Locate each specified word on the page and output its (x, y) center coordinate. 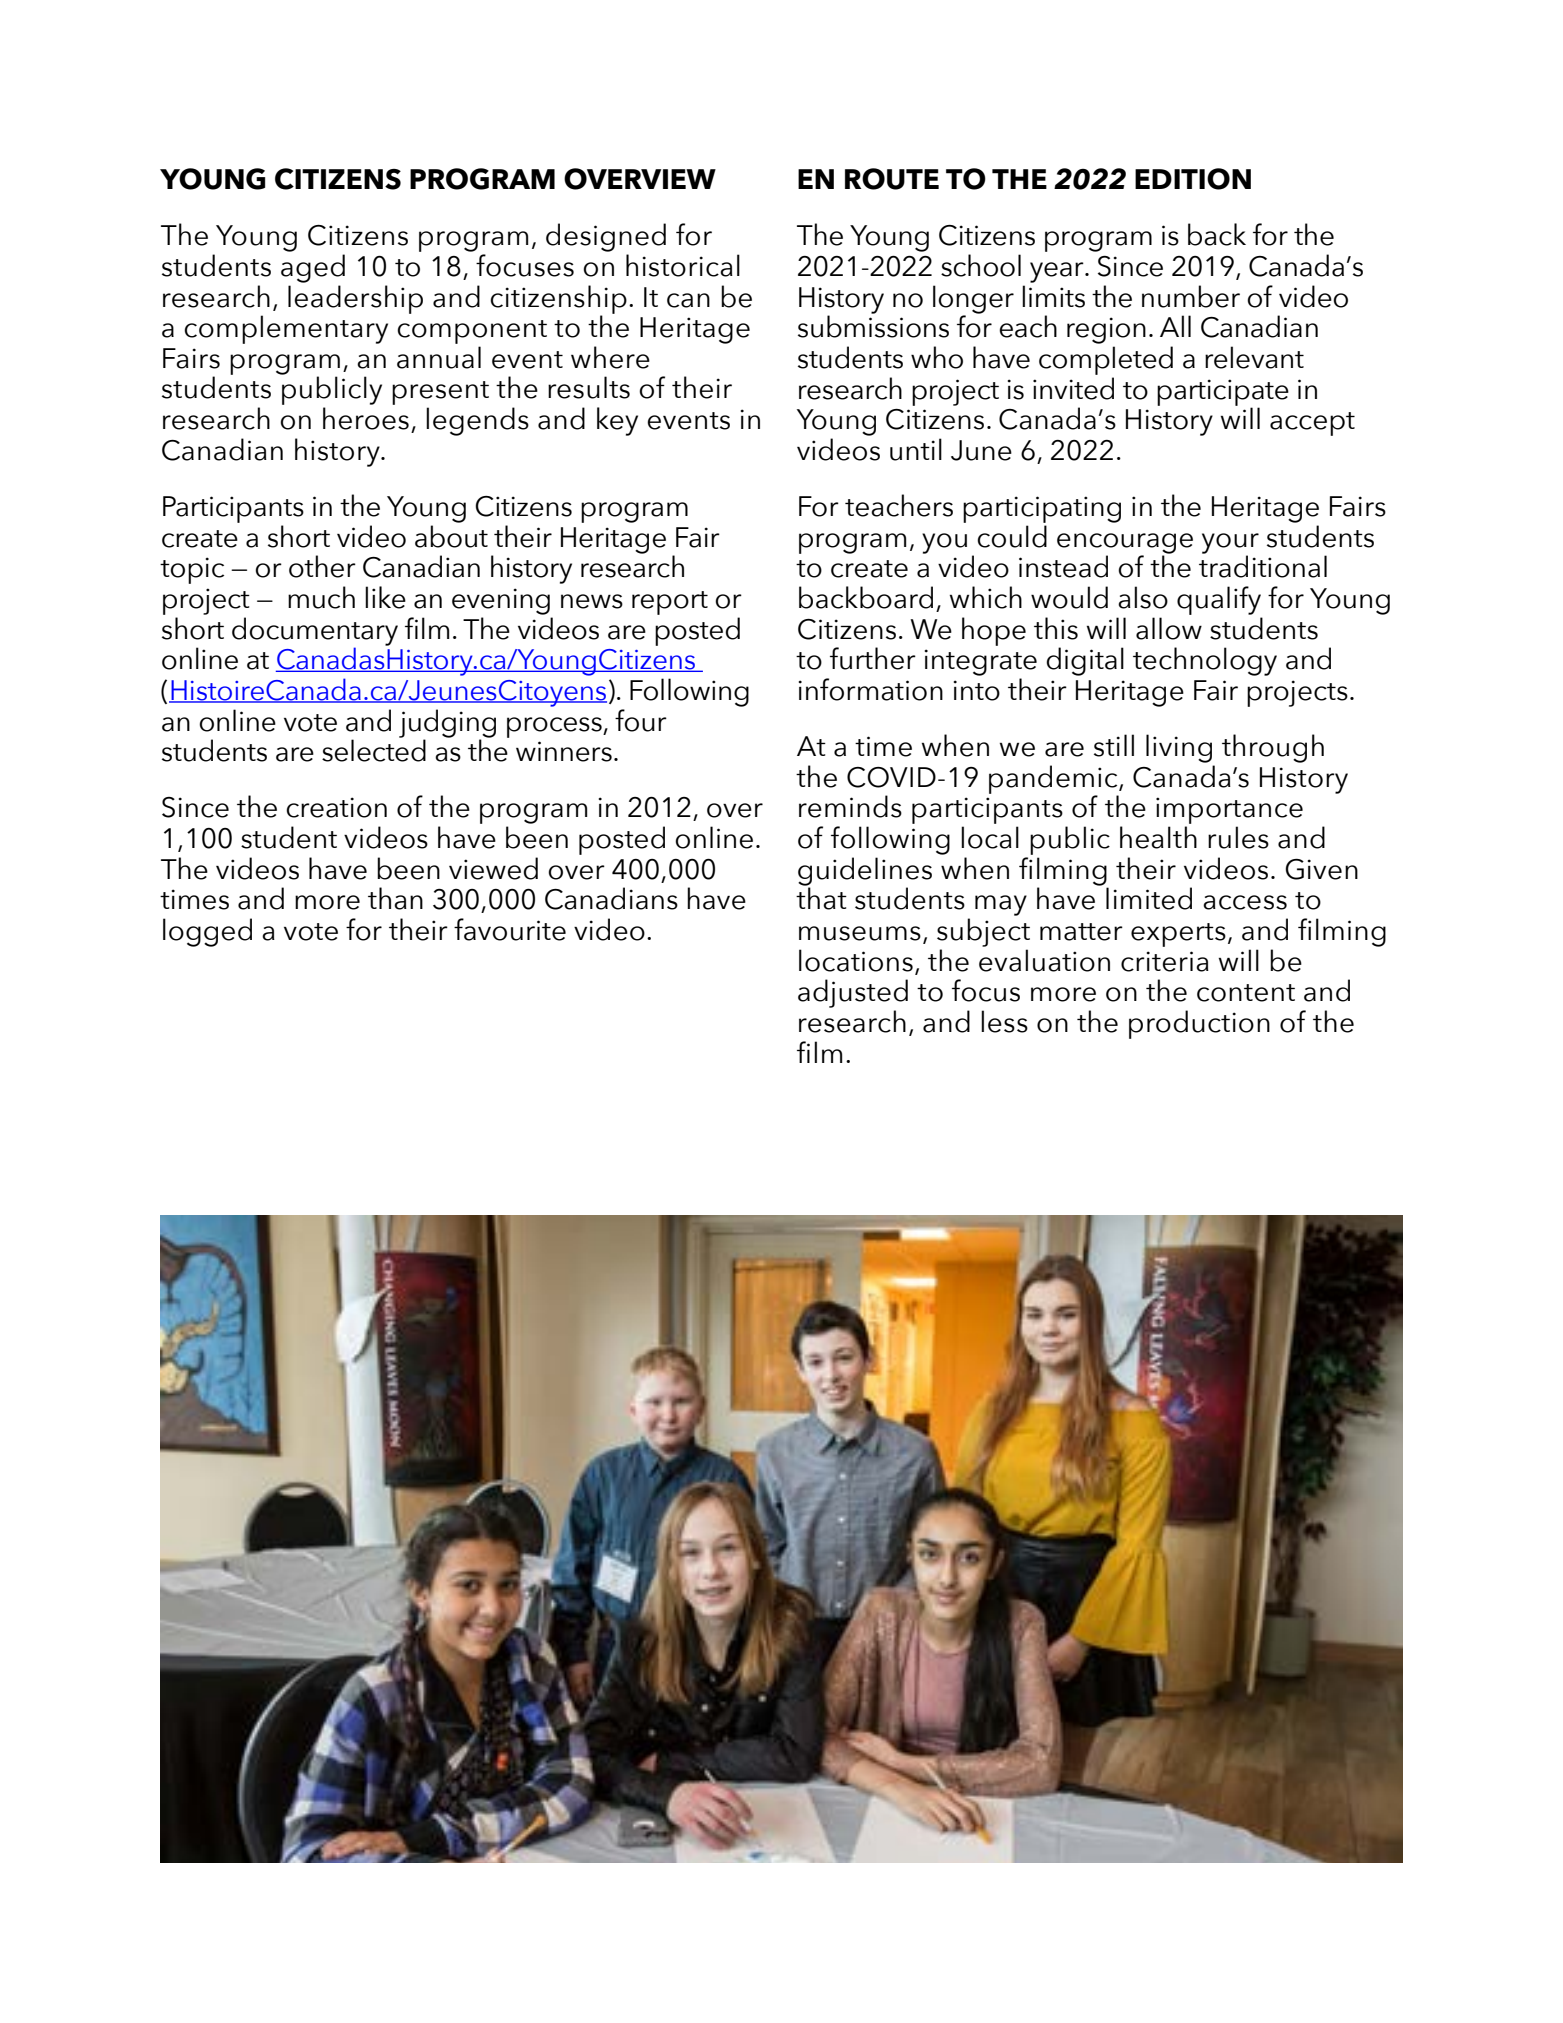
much (321, 597)
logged (207, 932)
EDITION (1193, 179)
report (670, 603)
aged (313, 268)
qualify (1219, 600)
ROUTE (892, 179)
